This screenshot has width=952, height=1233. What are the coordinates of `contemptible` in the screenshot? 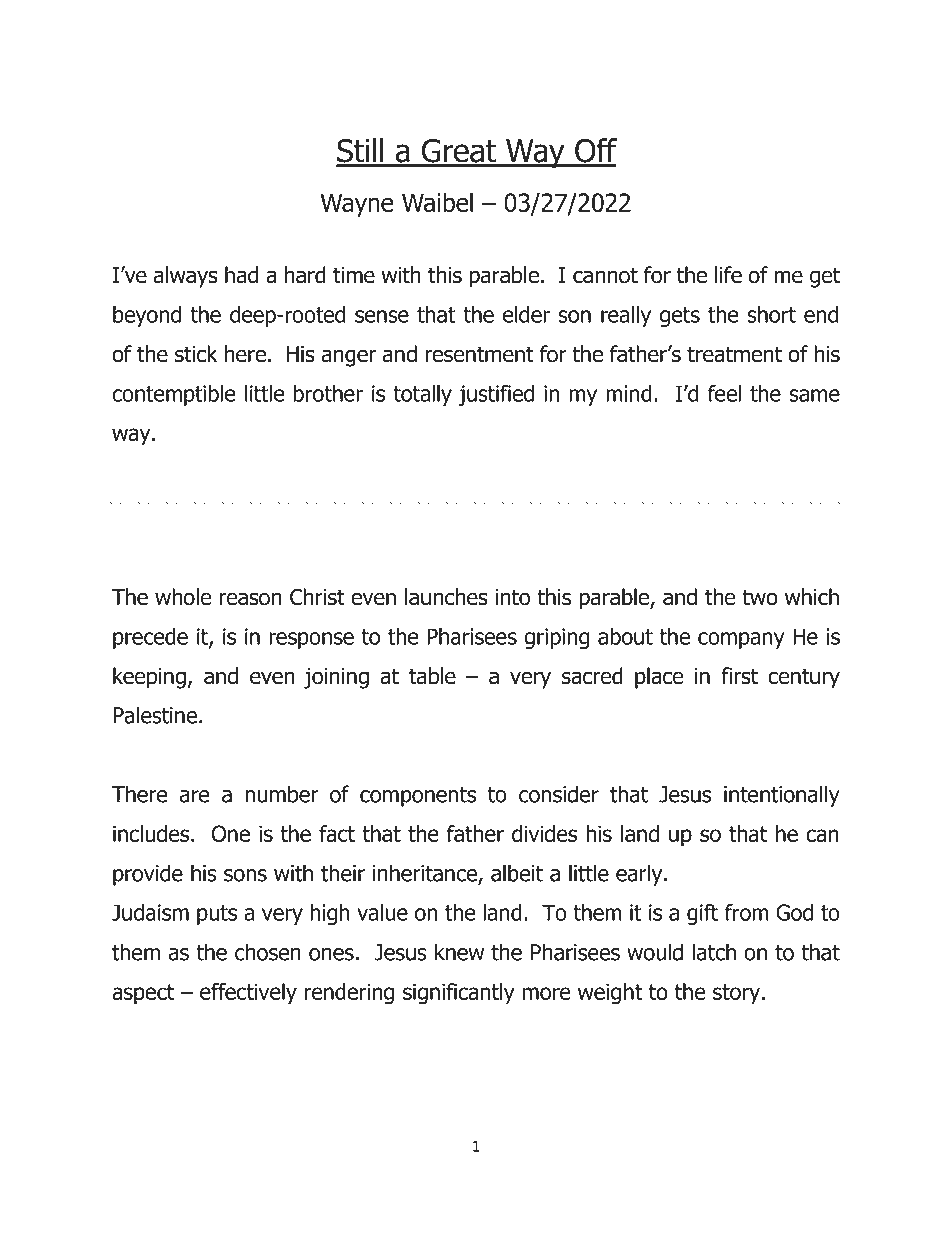 It's located at (174, 395).
